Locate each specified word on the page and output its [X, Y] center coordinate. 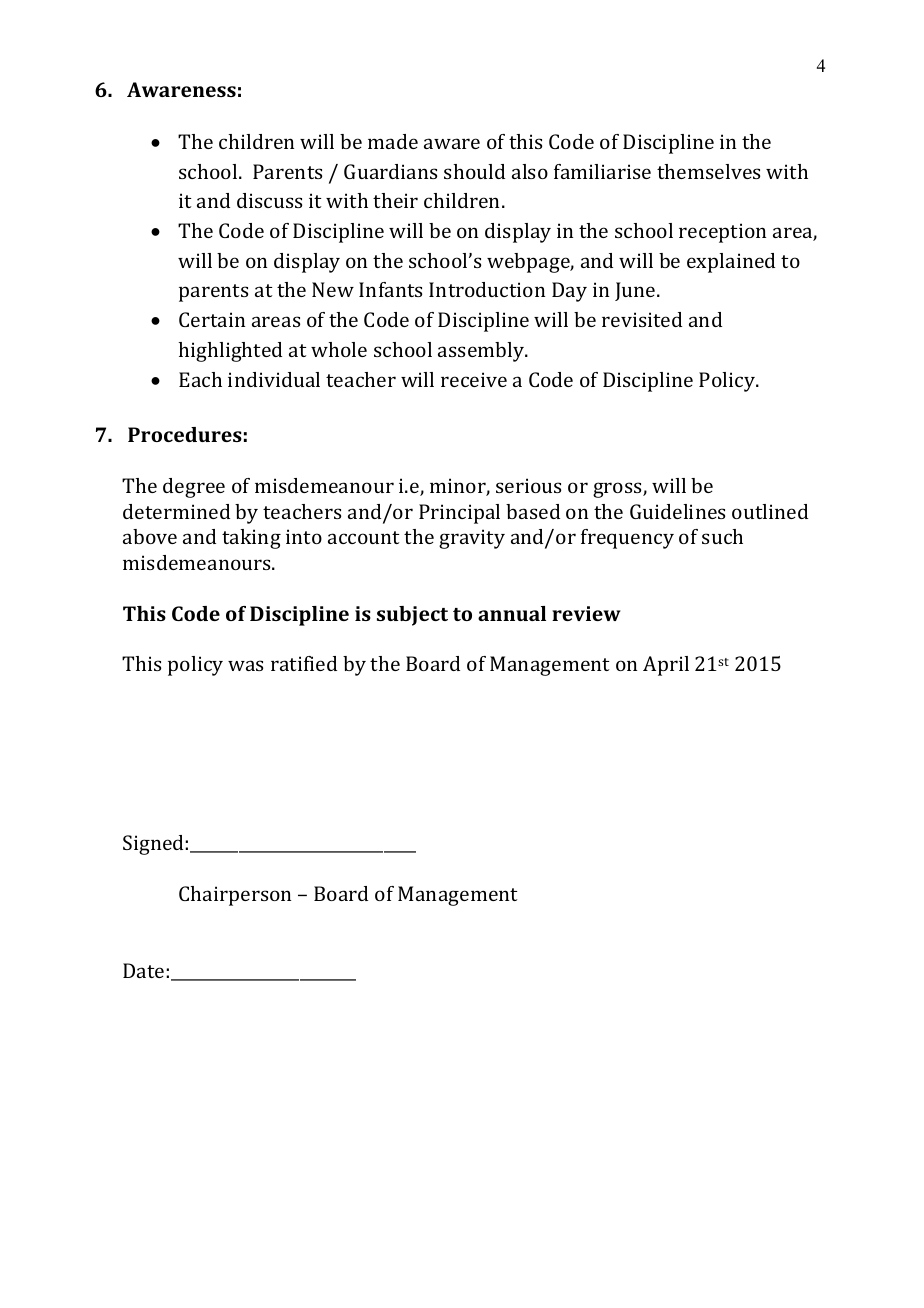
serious [528, 485]
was [245, 665]
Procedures [185, 434]
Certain [212, 319]
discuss [269, 200]
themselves [708, 171]
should [474, 171]
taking [251, 539]
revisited [642, 319]
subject [412, 616]
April [666, 666]
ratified [304, 663]
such [722, 536]
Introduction [487, 289]
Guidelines [677, 511]
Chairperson [235, 896]
